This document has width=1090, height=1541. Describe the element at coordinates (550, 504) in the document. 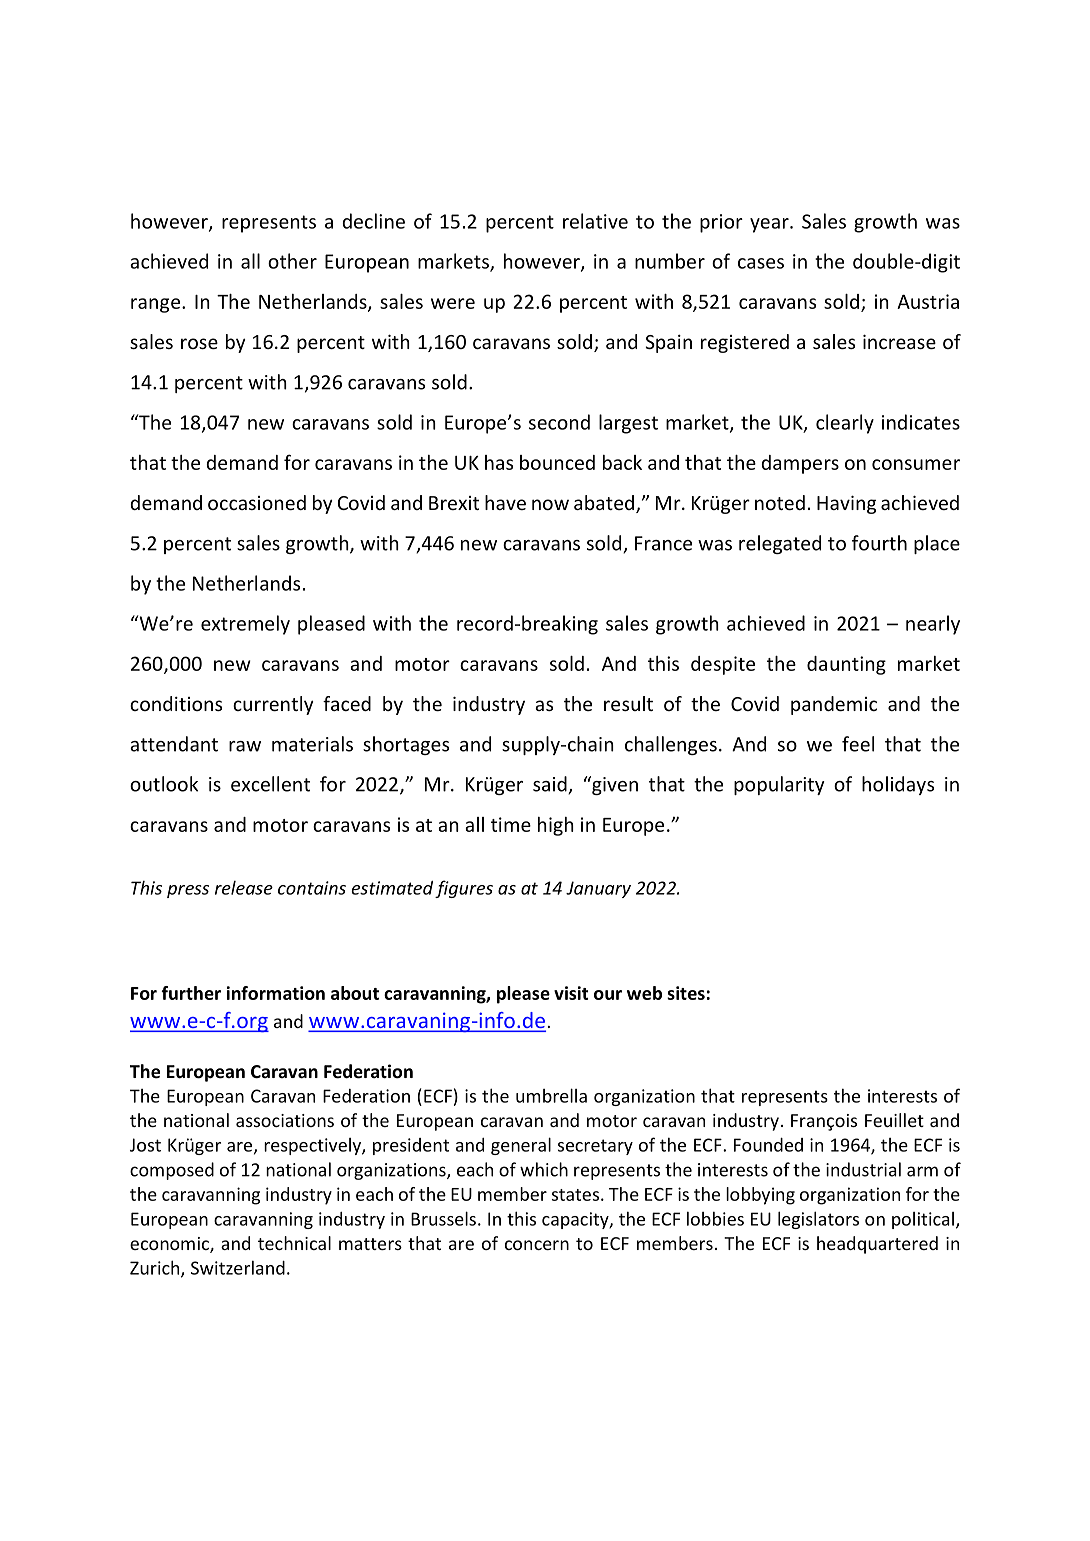

I see `now` at that location.
